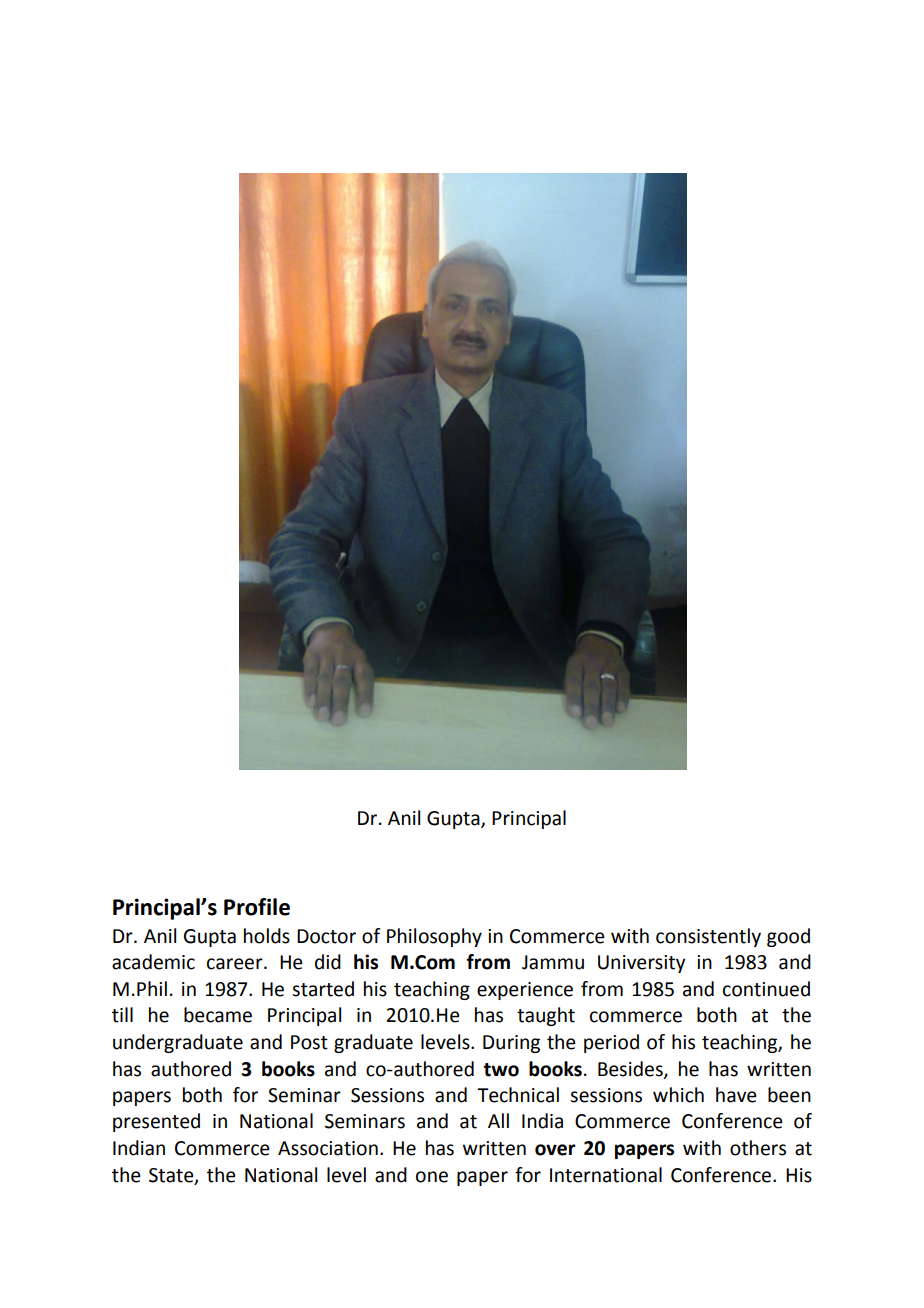 The height and width of the screenshot is (1308, 924). I want to click on Association, so click(328, 1148).
